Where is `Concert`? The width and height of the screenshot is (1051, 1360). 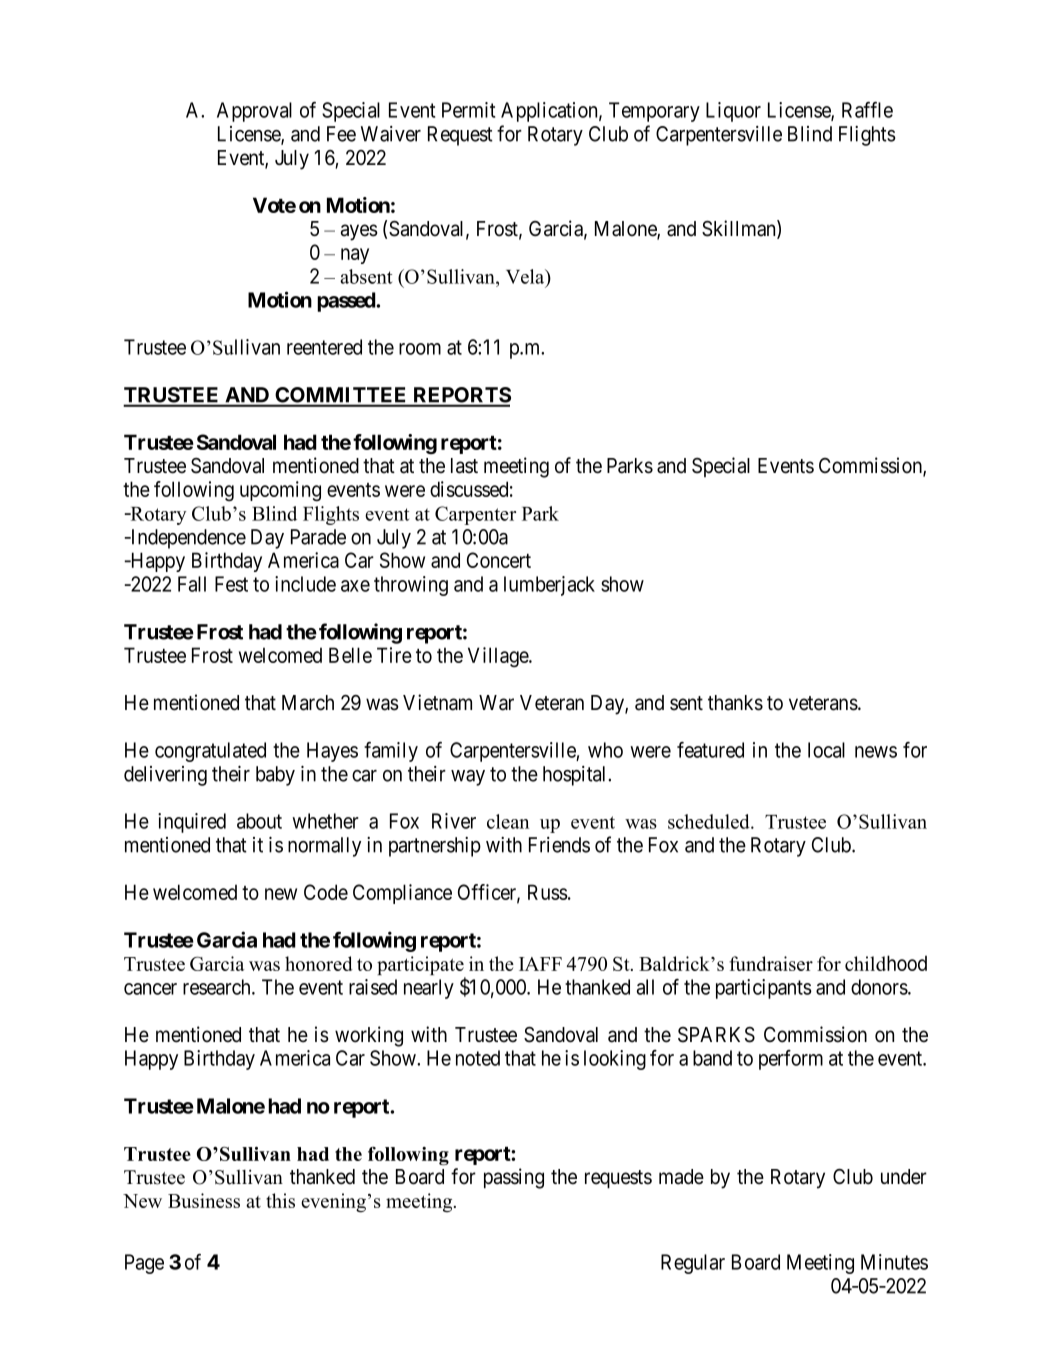
Concert is located at coordinates (499, 560).
